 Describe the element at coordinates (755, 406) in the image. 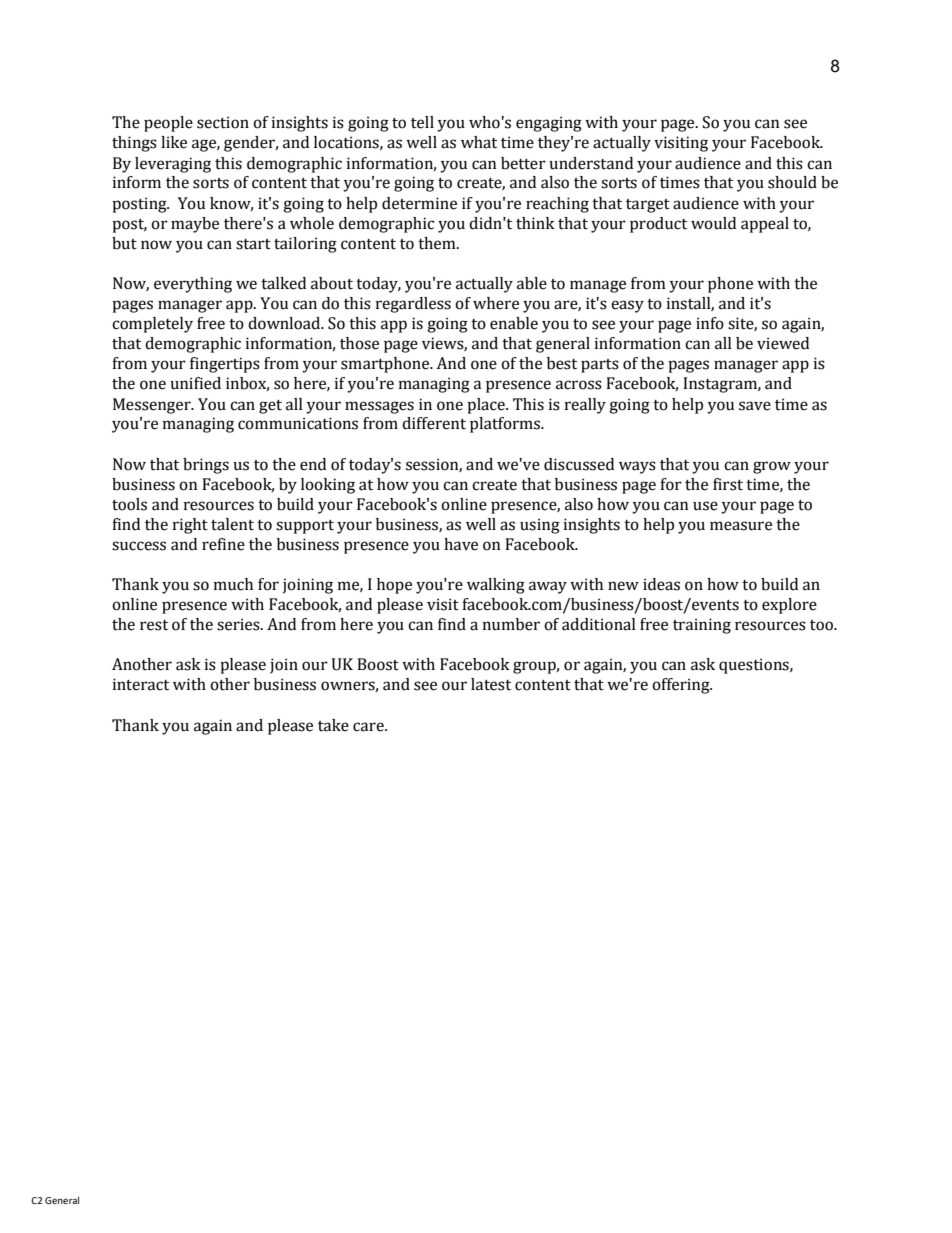

I see `save` at that location.
